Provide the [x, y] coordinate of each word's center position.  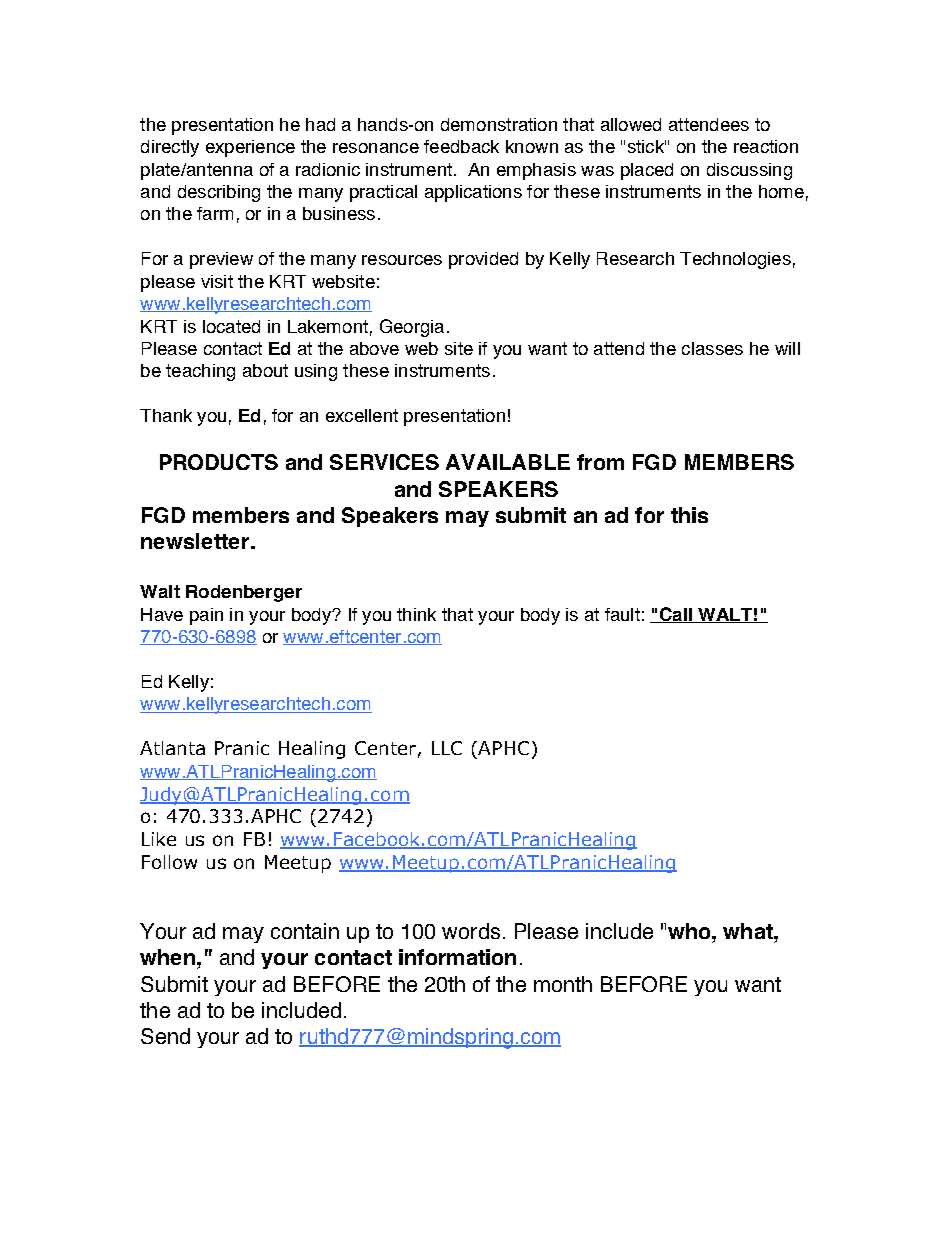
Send [165, 1036]
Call [675, 615]
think [416, 614]
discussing [749, 171]
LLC [447, 748]
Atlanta [172, 748]
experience [250, 148]
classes [712, 348]
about [265, 370]
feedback [461, 146]
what [749, 931]
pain [206, 616]
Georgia [412, 328]
